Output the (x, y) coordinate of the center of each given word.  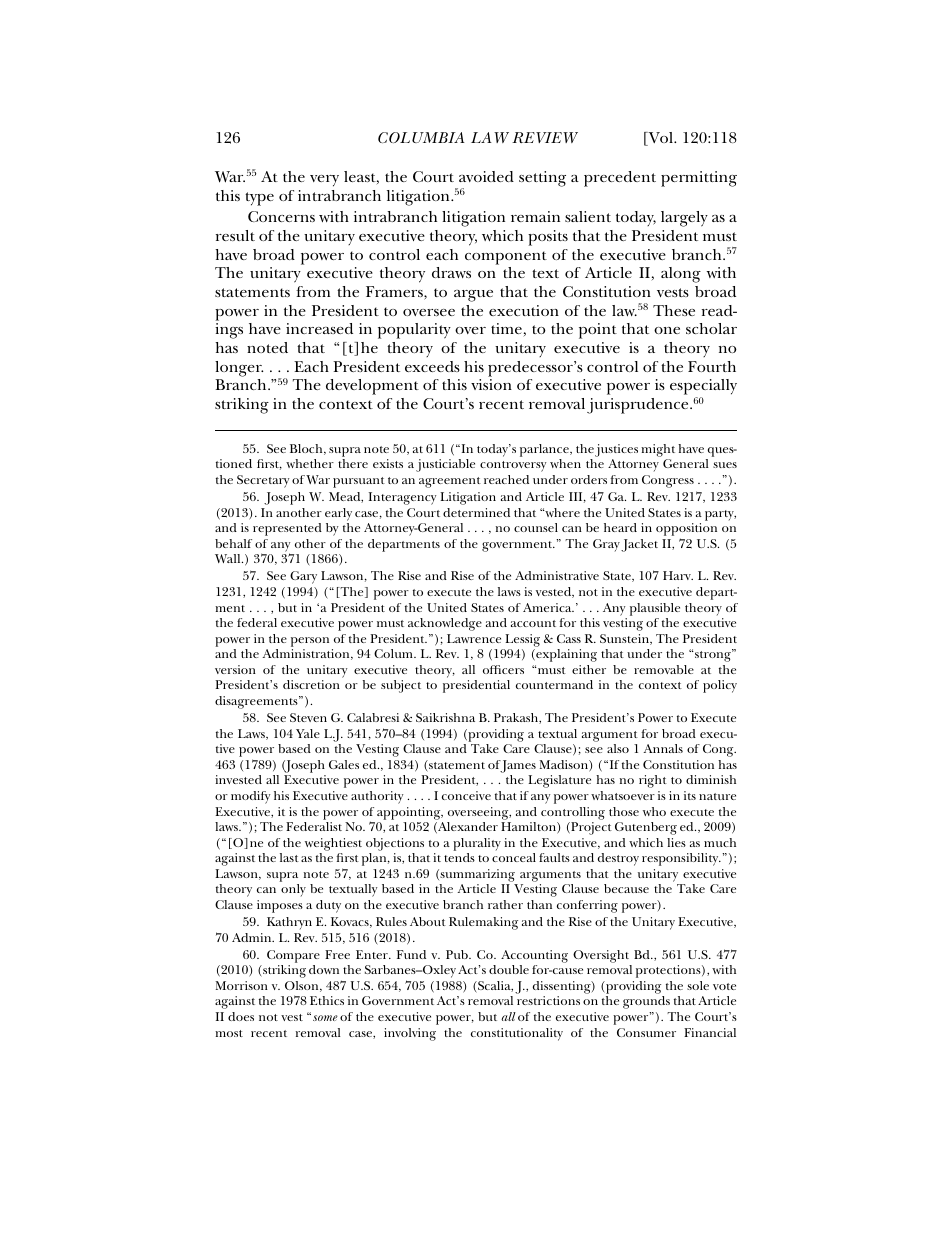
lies (676, 842)
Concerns (281, 216)
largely (684, 219)
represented (287, 529)
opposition (686, 531)
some (325, 1018)
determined (476, 512)
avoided (486, 176)
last (289, 857)
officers (503, 669)
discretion (311, 684)
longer (239, 369)
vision (491, 384)
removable (664, 669)
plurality (477, 844)
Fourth (712, 366)
